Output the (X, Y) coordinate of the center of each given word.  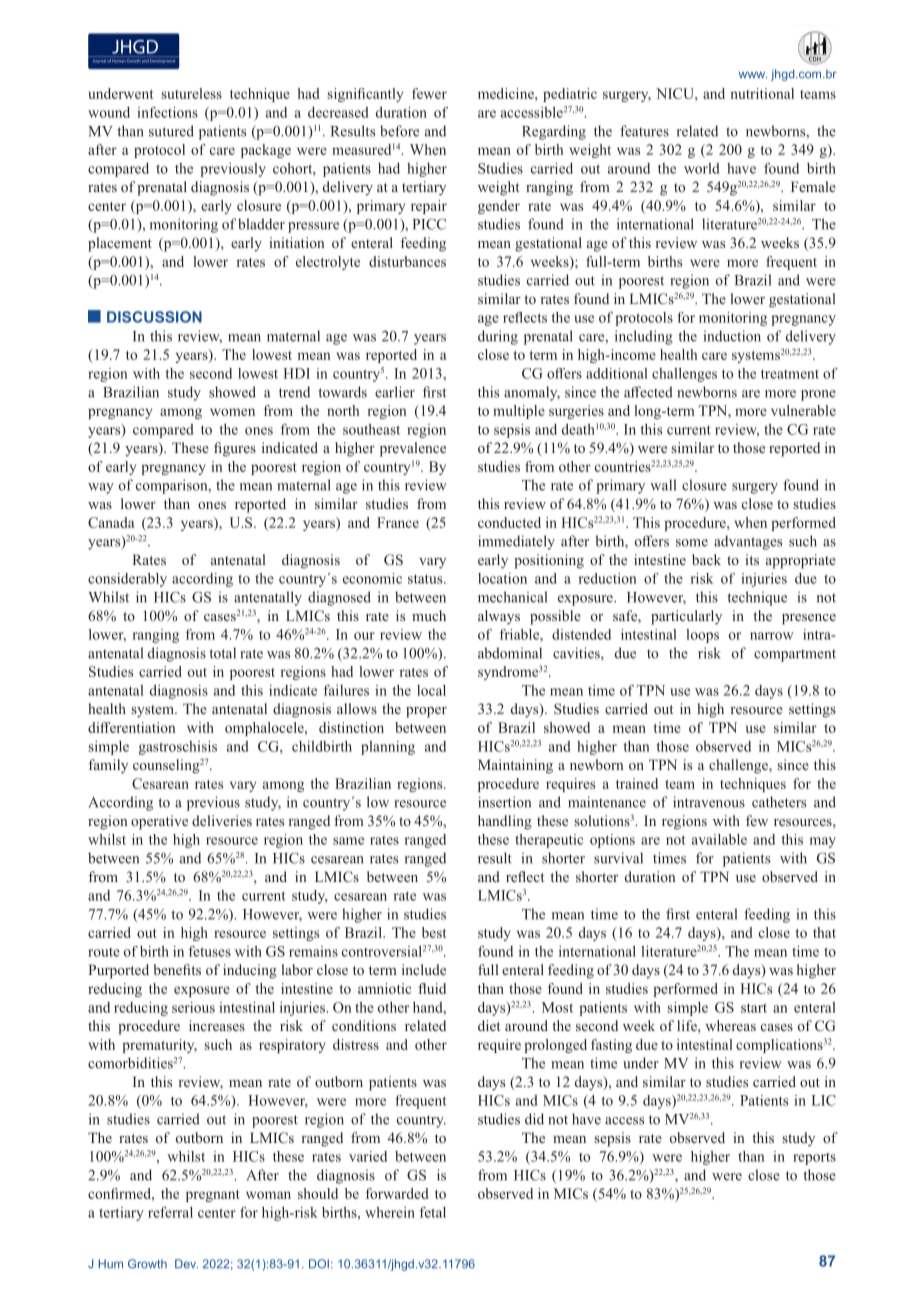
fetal (433, 1212)
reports (814, 1159)
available (719, 839)
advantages (748, 542)
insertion (504, 802)
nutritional (762, 93)
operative (159, 822)
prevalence (413, 449)
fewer (429, 93)
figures (235, 449)
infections (167, 112)
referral (170, 1212)
